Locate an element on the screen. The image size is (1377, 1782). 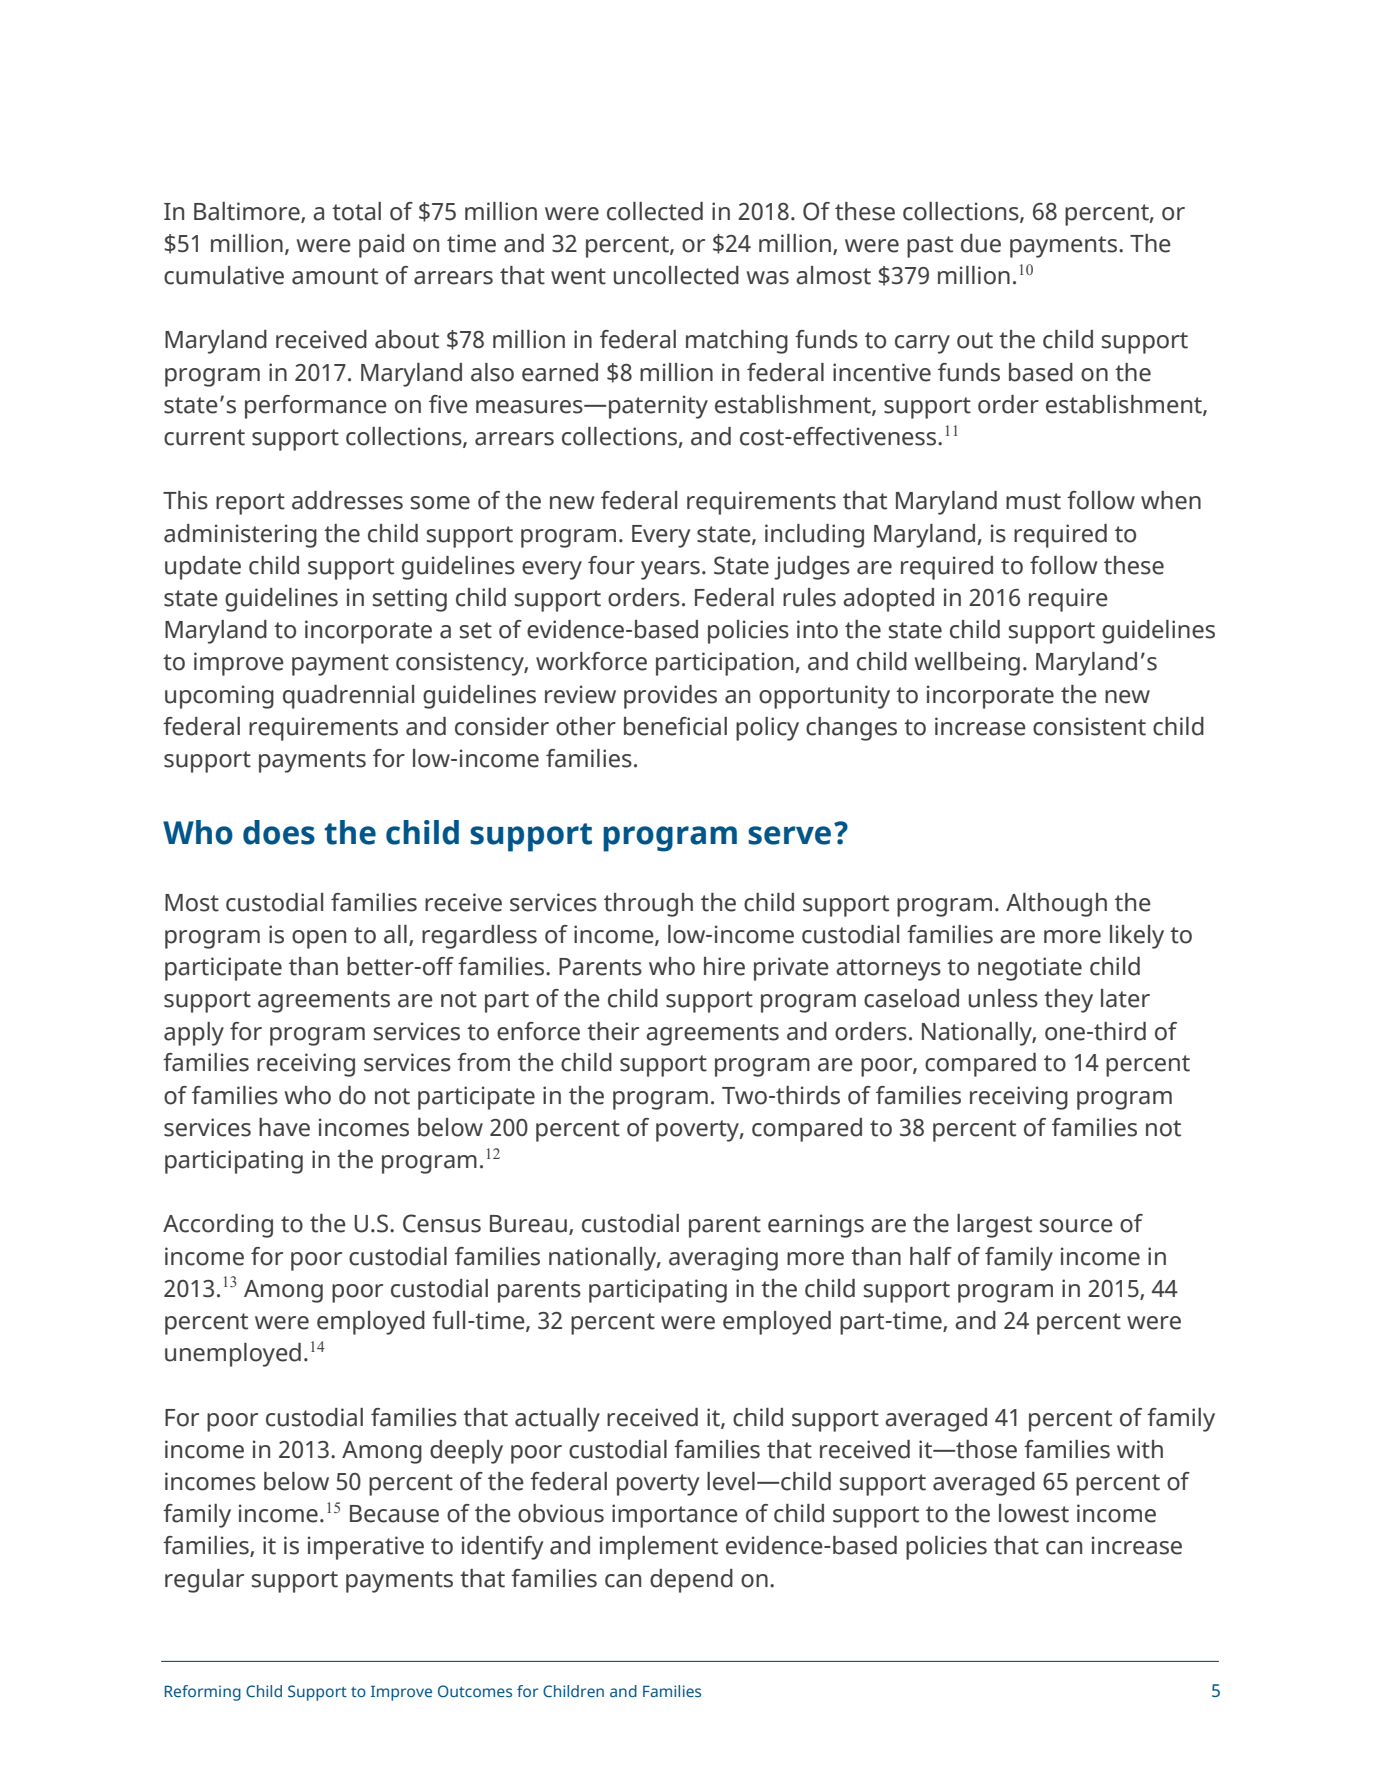
amount is located at coordinates (335, 276).
